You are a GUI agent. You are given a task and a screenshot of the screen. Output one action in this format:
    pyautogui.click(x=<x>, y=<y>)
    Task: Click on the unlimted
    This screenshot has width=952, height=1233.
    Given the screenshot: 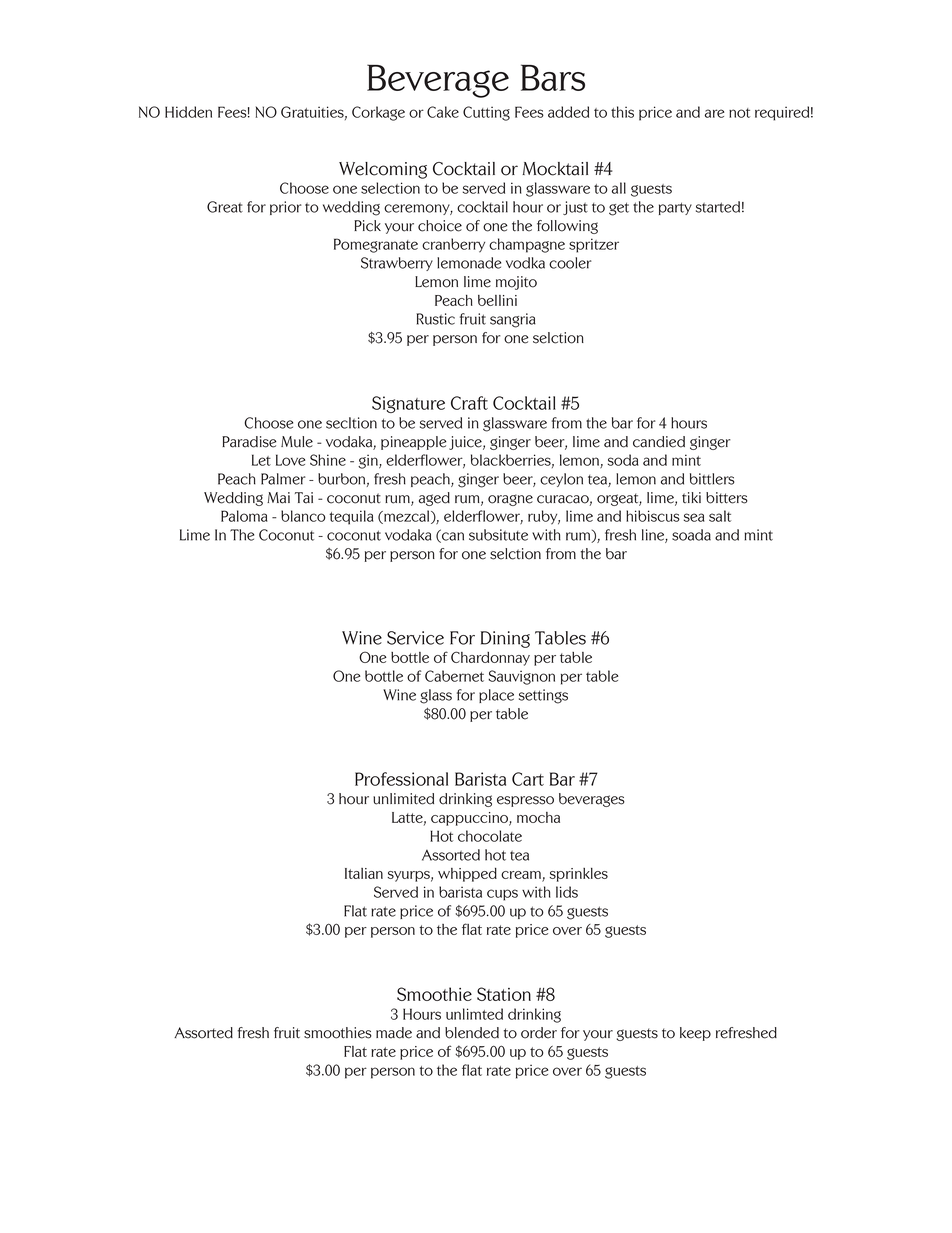 What is the action you would take?
    pyautogui.click(x=474, y=1014)
